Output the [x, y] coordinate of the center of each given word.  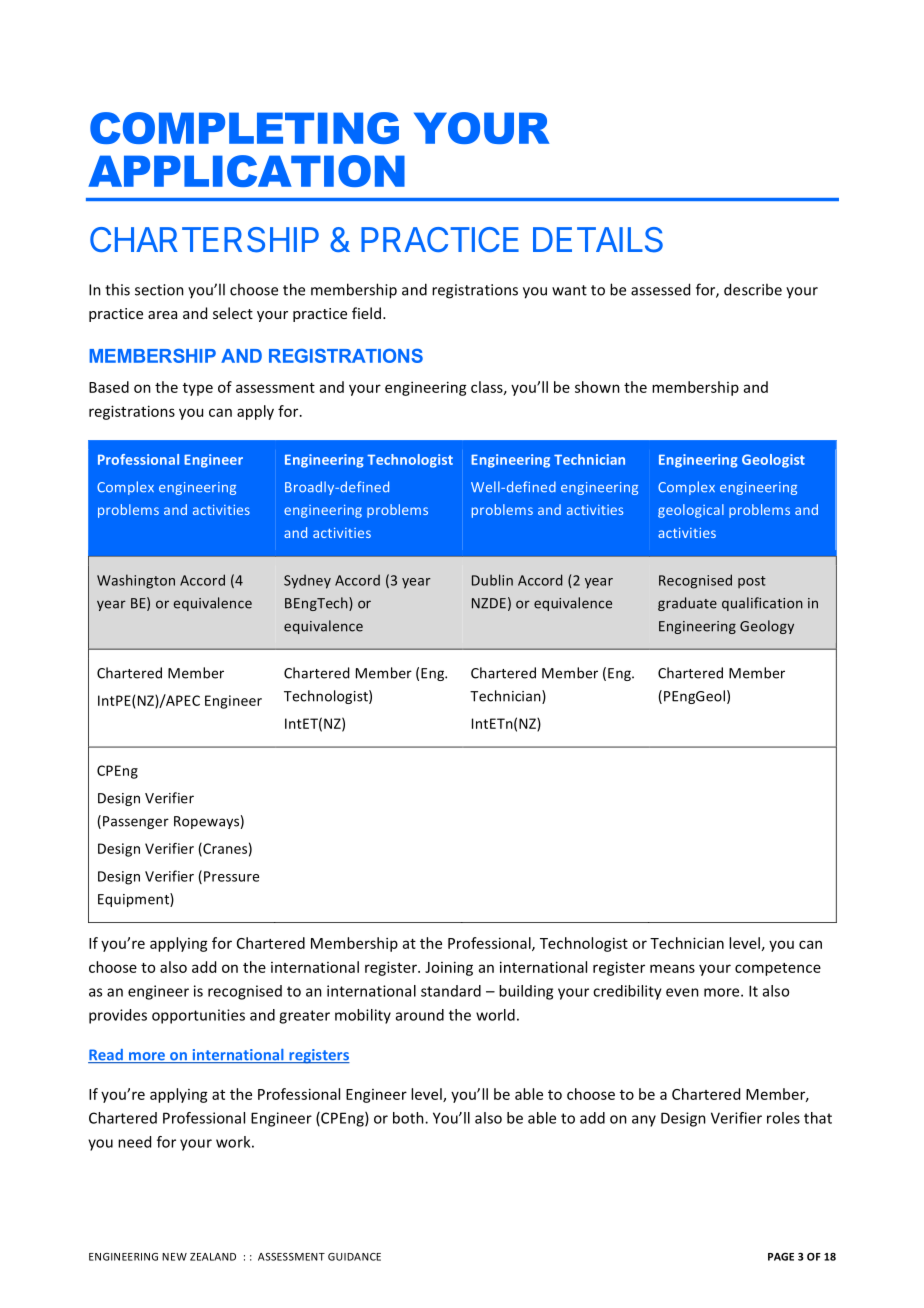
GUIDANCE [354, 1257]
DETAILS [598, 240]
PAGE [781, 1256]
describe [753, 289]
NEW [174, 1257]
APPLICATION [246, 171]
